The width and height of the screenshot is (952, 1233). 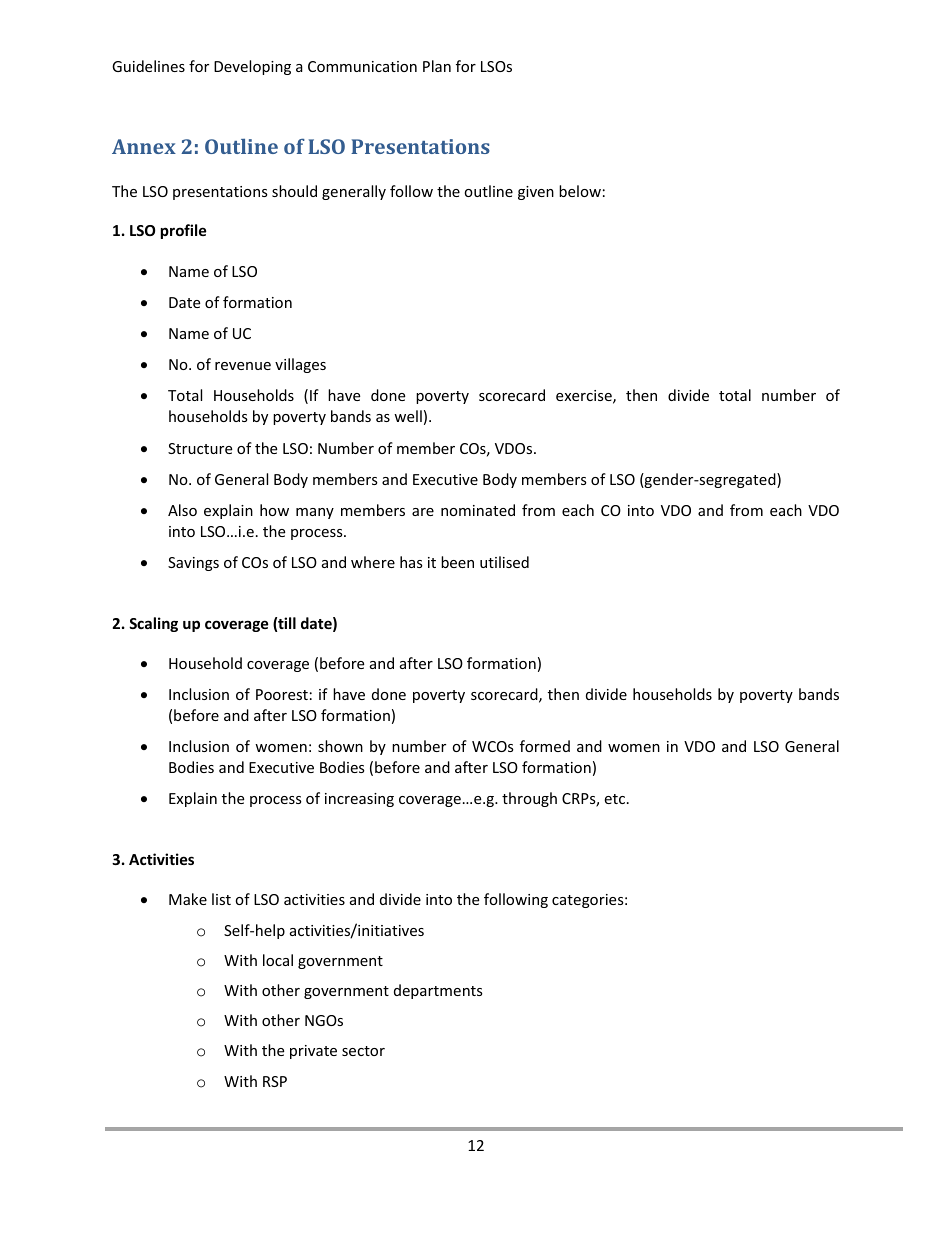 What do you see at coordinates (362, 66) in the screenshot?
I see `Communication` at bounding box center [362, 66].
